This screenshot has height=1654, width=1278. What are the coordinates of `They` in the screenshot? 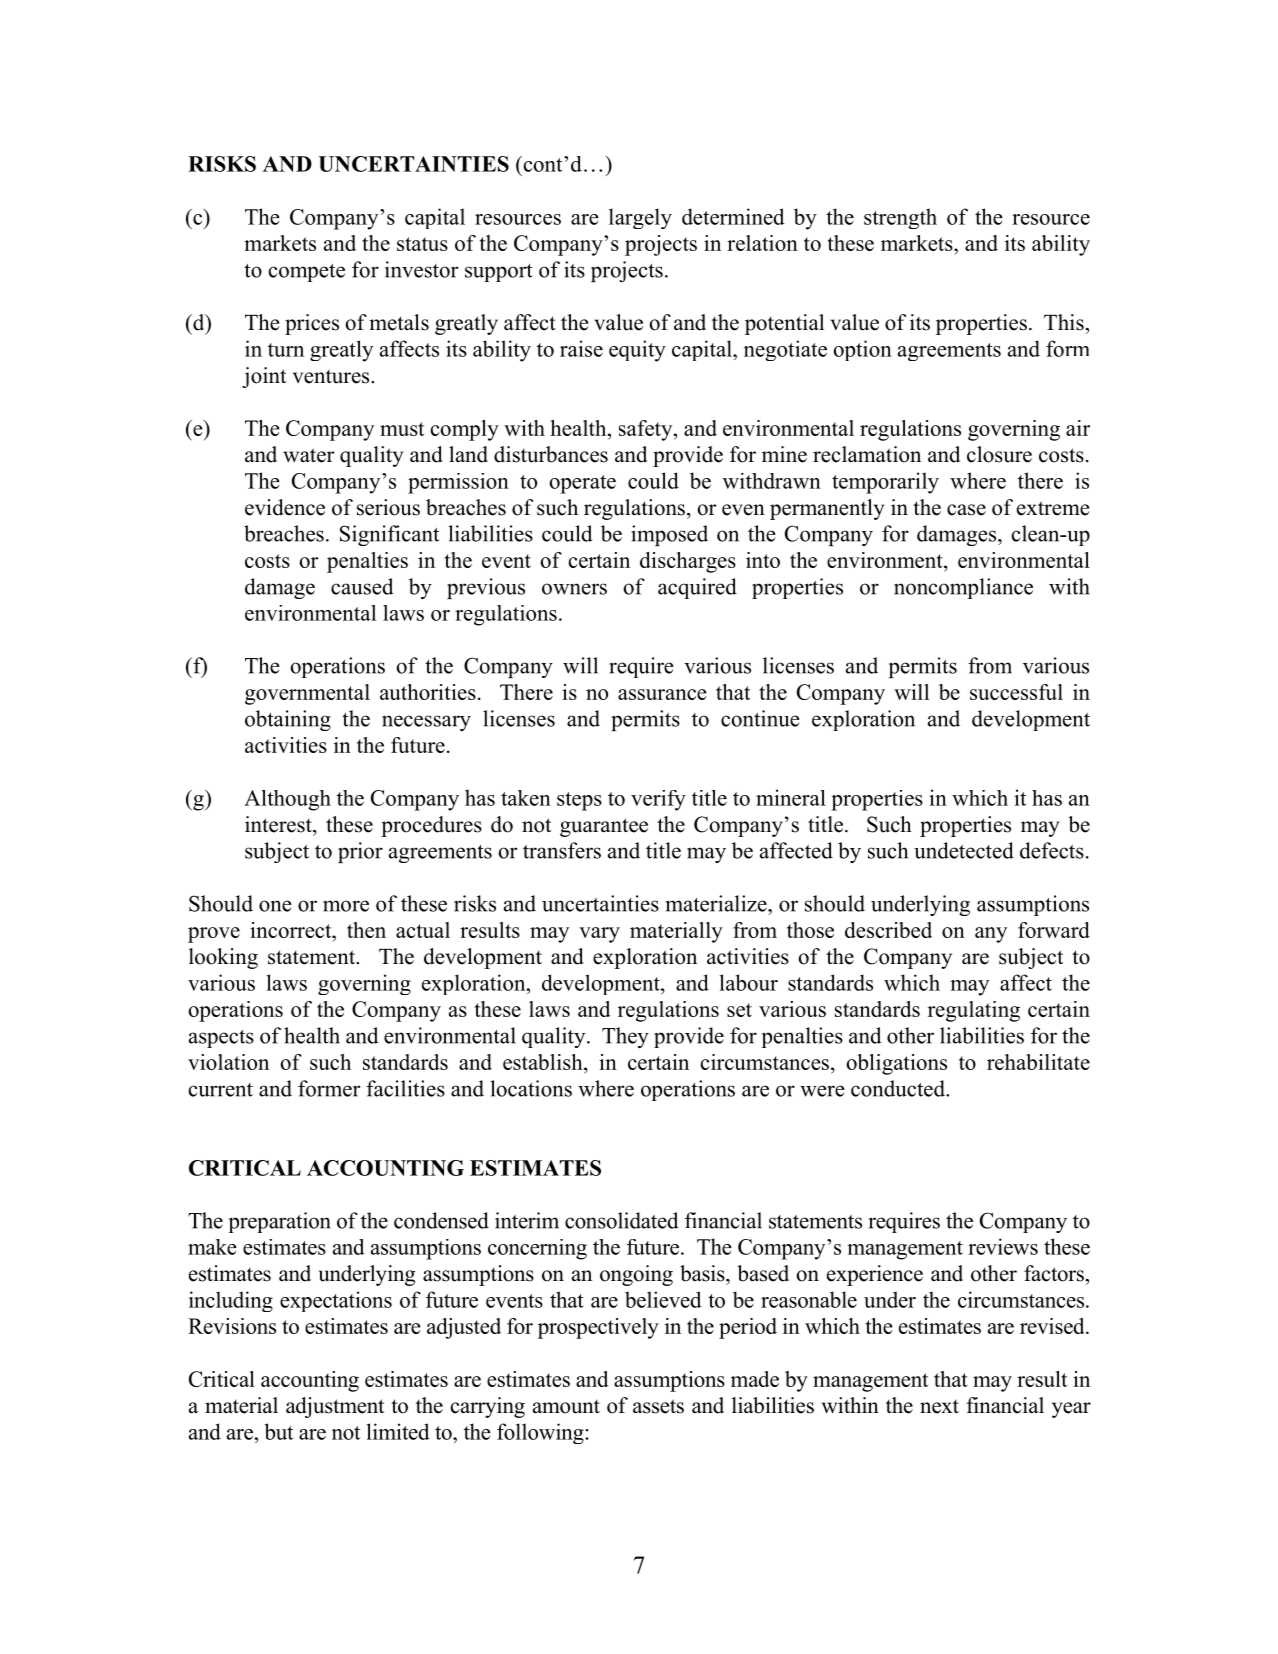 It's located at (625, 1037).
